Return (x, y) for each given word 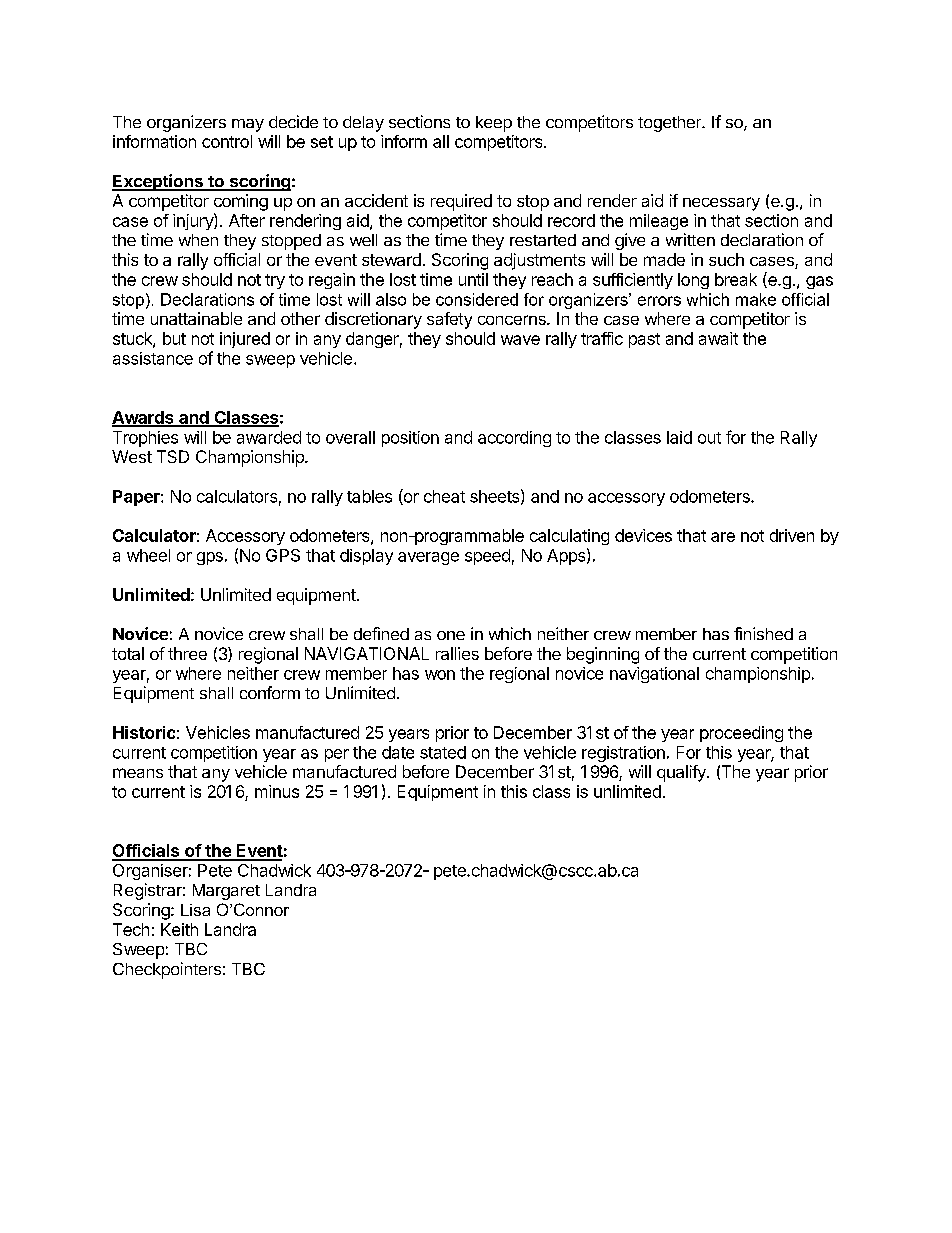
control (227, 141)
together (671, 124)
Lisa (195, 910)
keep (494, 124)
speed (487, 557)
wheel (148, 555)
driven (792, 535)
